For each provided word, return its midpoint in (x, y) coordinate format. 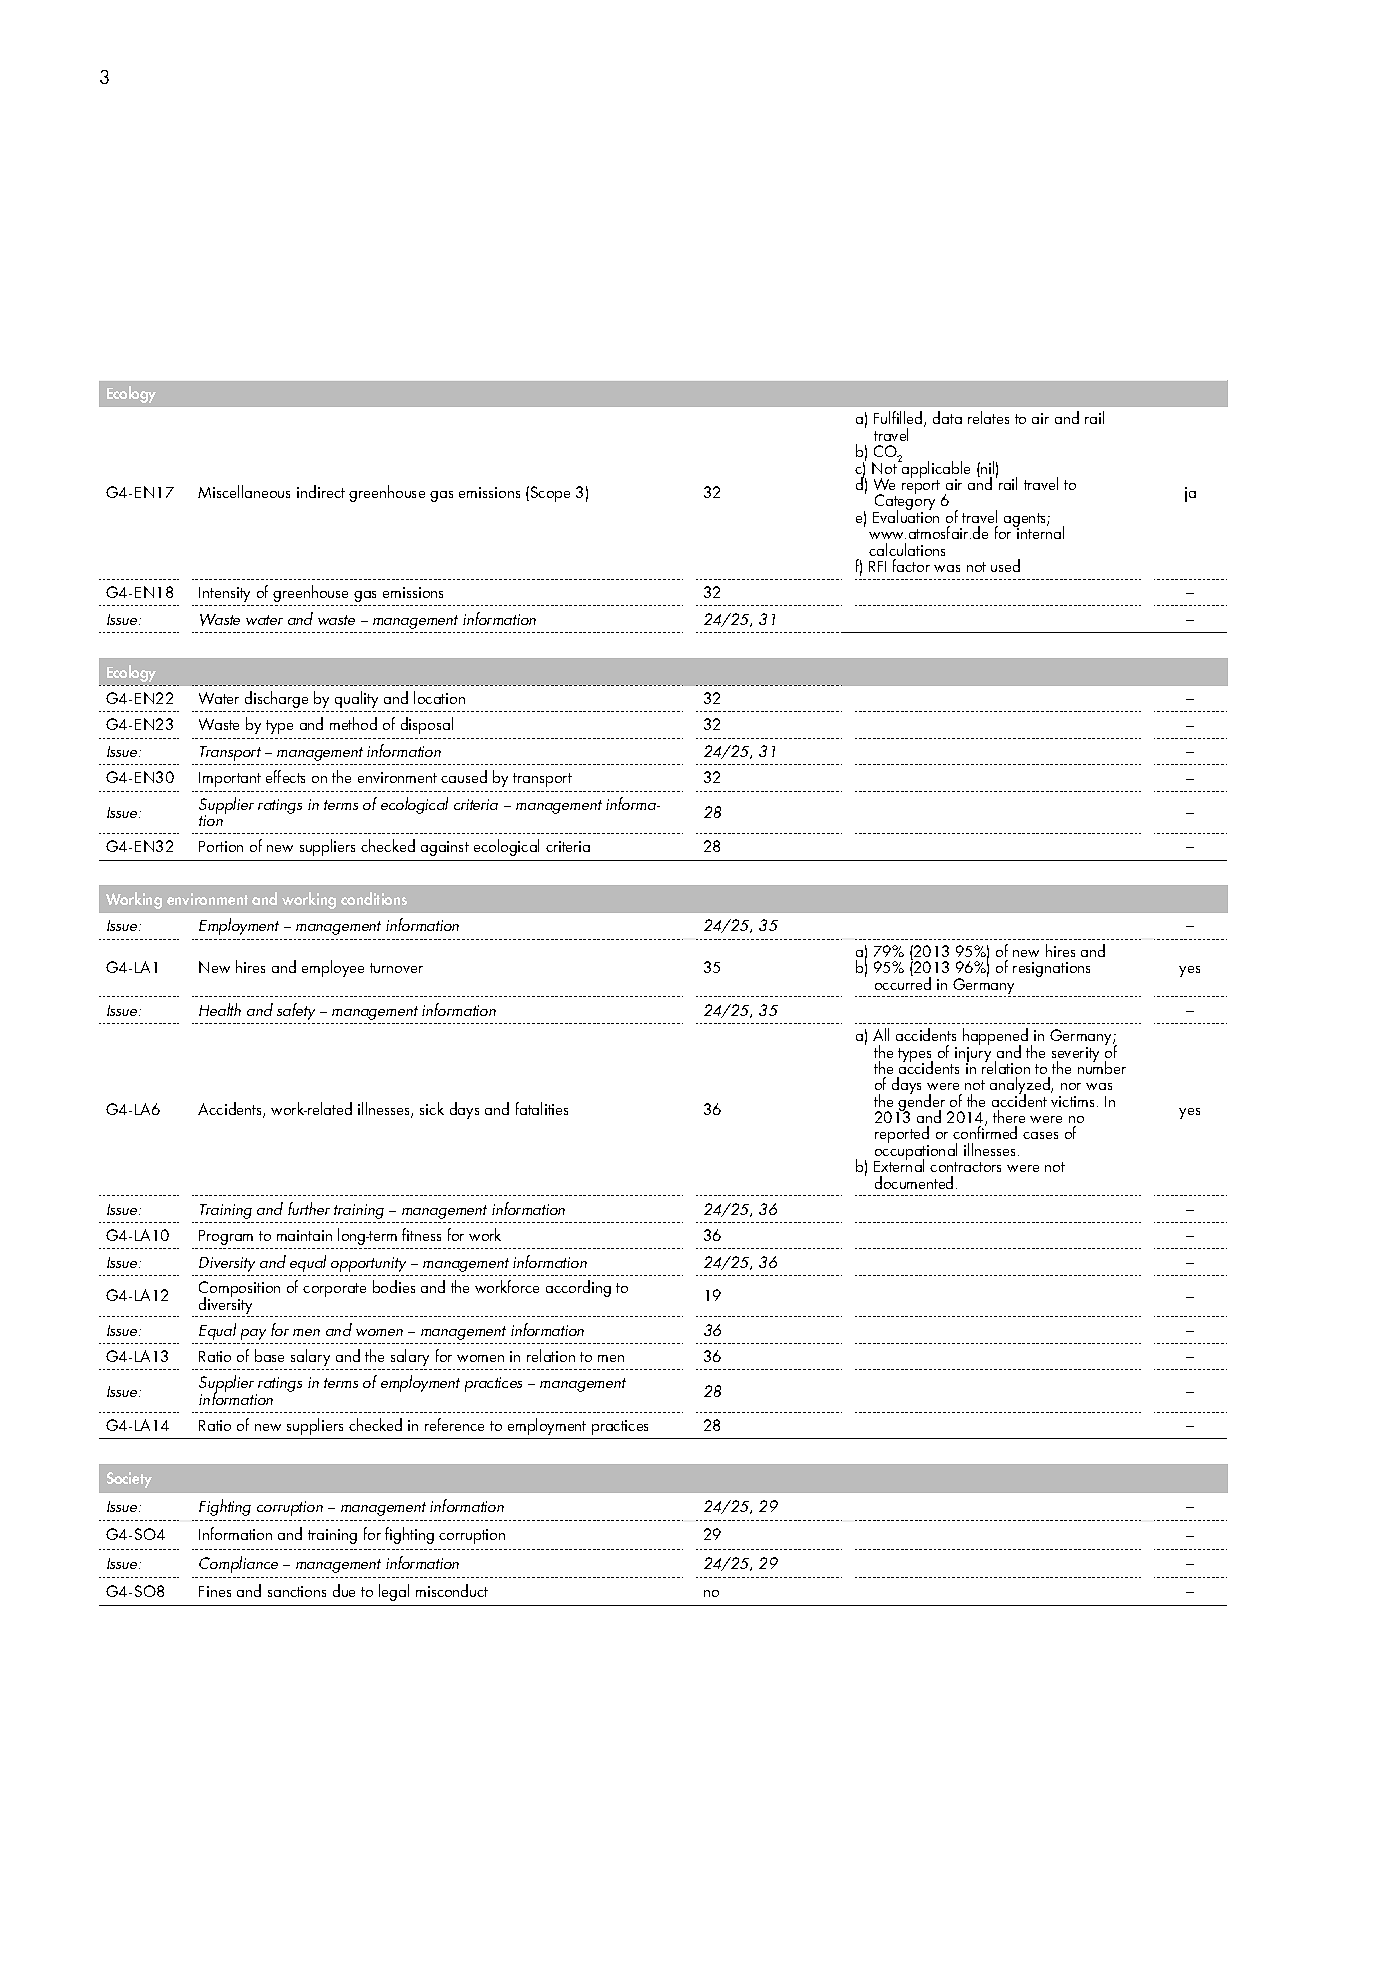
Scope (549, 494)
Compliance (238, 1564)
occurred (903, 982)
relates (988, 417)
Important (230, 779)
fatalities (542, 1108)
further (309, 1208)
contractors (965, 1167)
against (445, 848)
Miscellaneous (244, 491)
